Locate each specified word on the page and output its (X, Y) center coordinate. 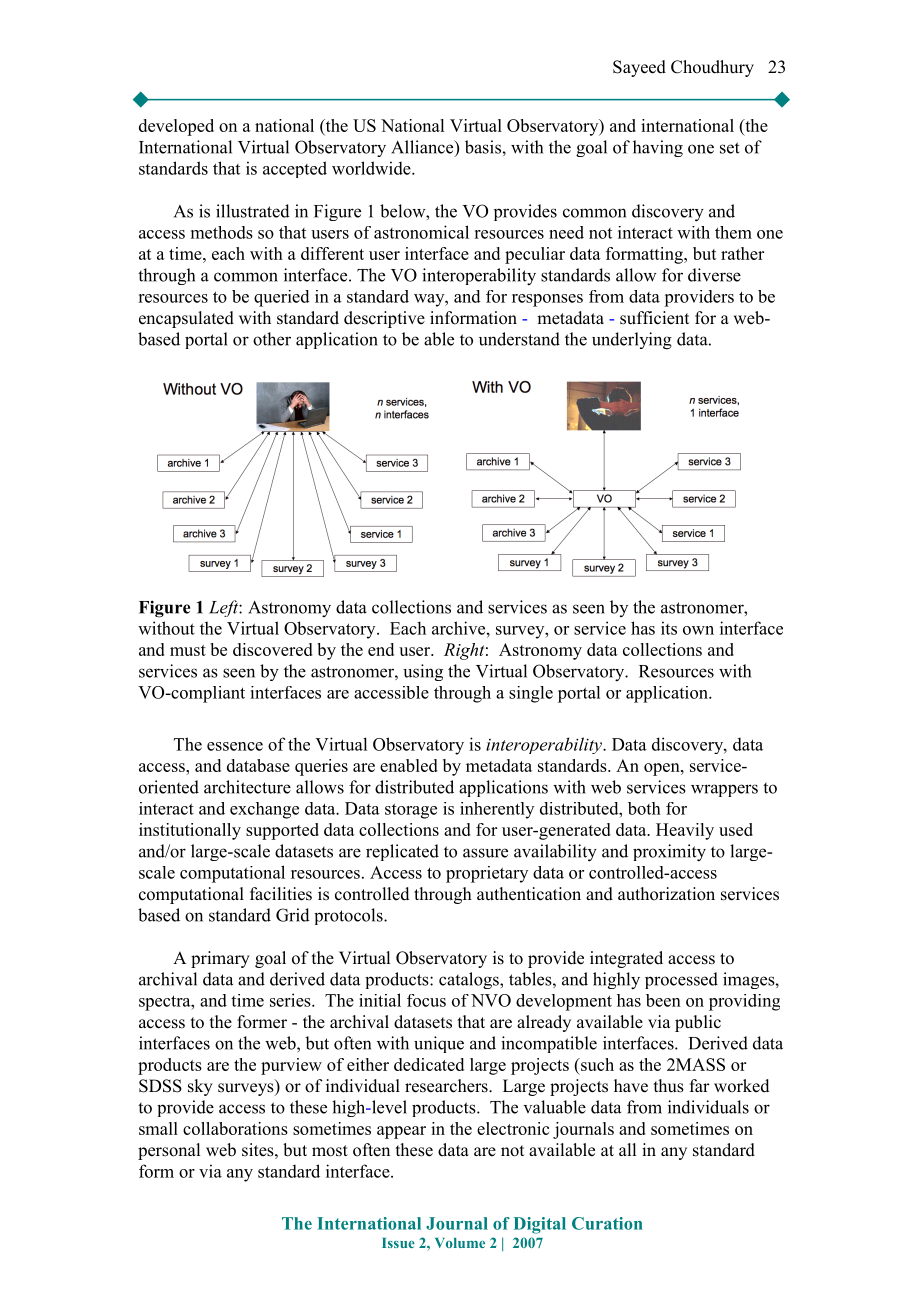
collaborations (235, 1128)
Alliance (423, 148)
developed (176, 127)
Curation (607, 1223)
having (658, 148)
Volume (460, 1243)
